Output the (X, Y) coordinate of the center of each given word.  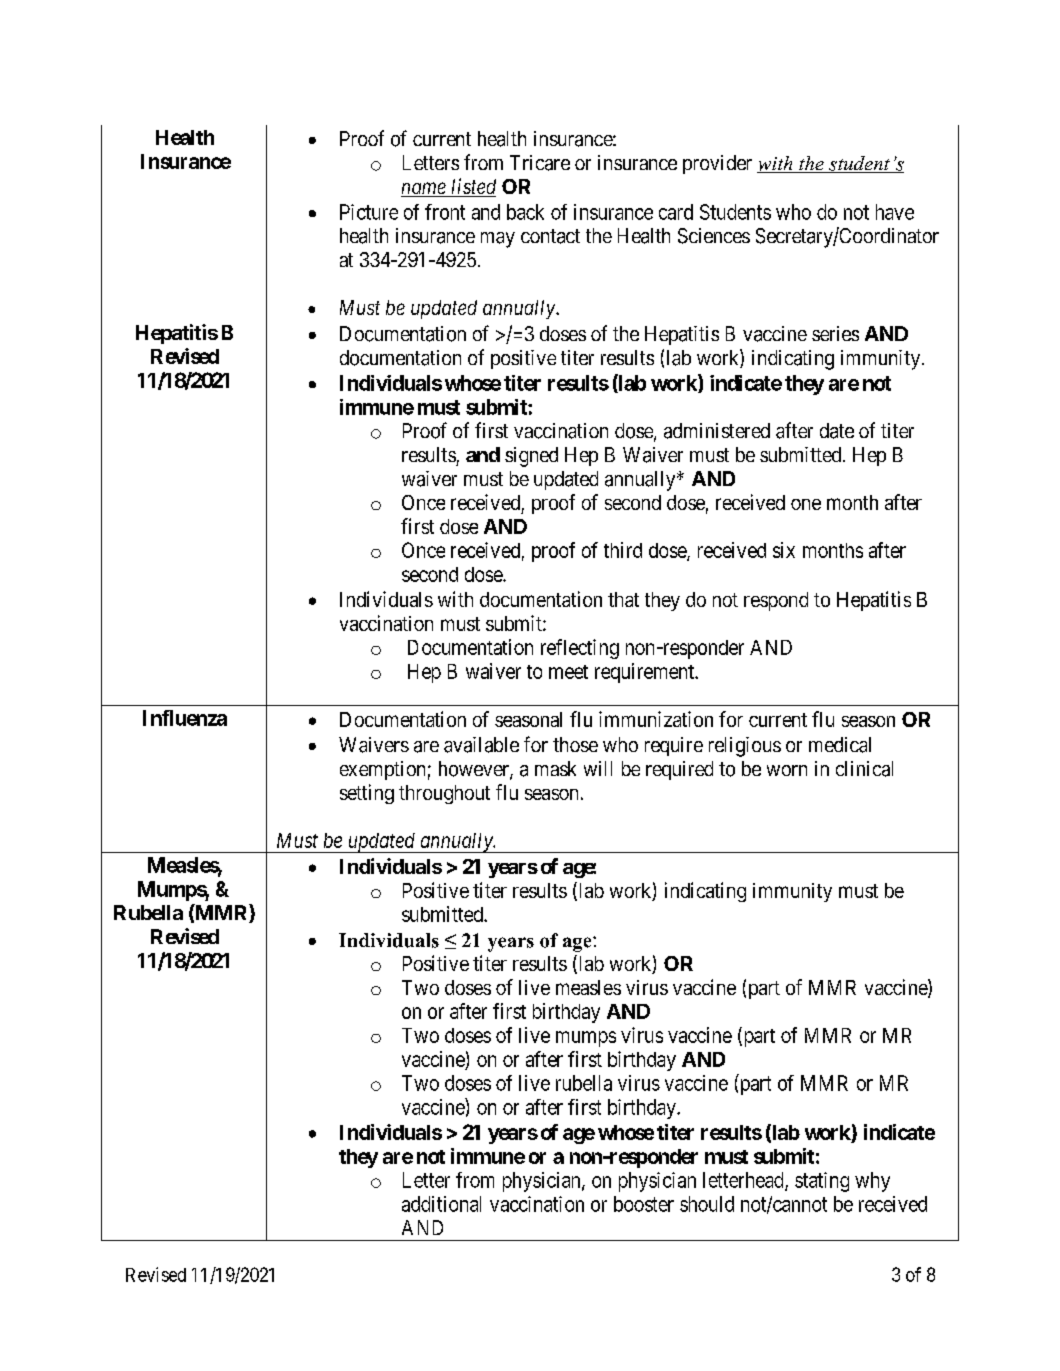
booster (644, 1204)
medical (840, 745)
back (525, 212)
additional (441, 1204)
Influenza (185, 718)
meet (568, 672)
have (895, 212)
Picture (369, 212)
